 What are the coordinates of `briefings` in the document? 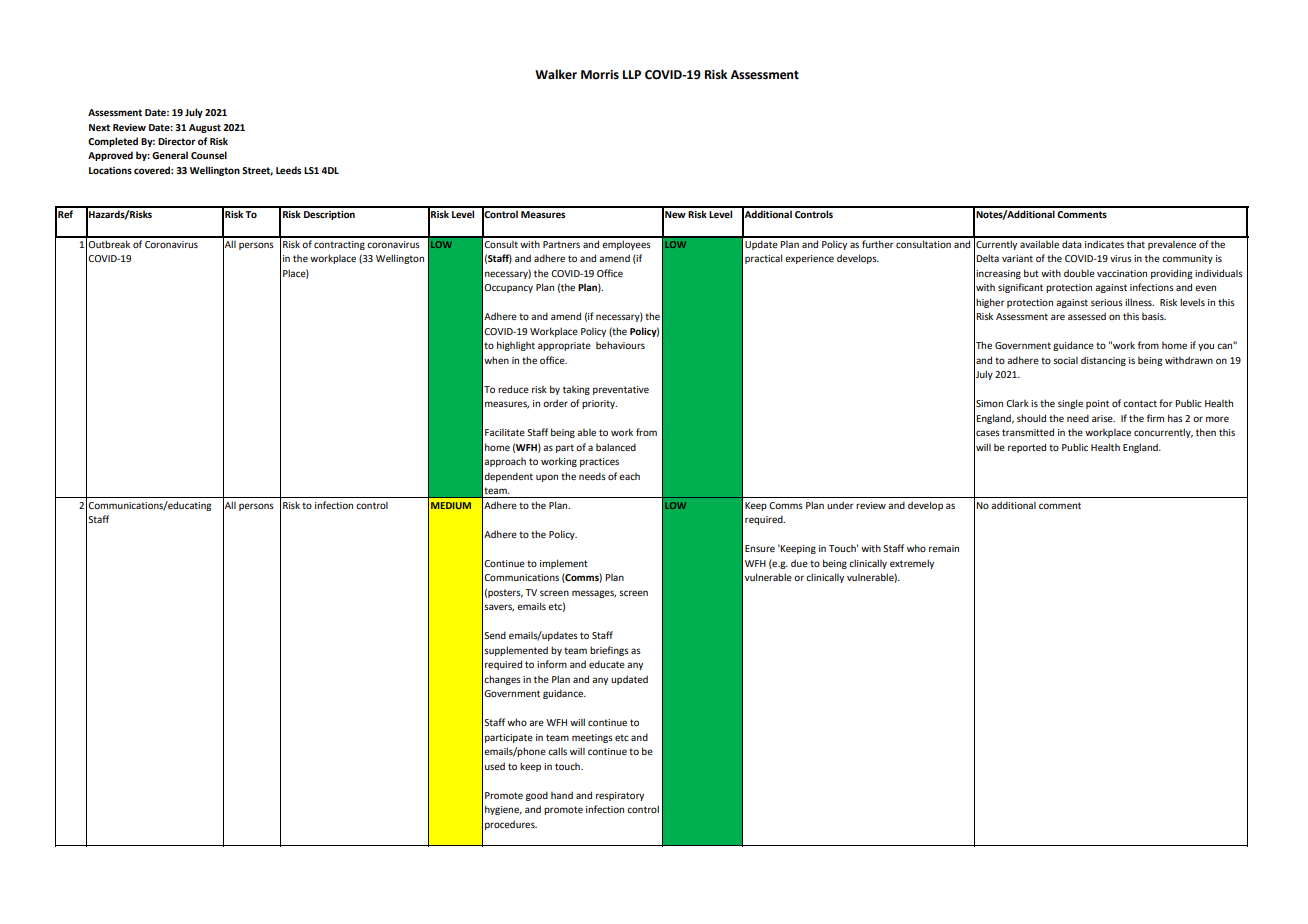 It's located at (609, 651).
